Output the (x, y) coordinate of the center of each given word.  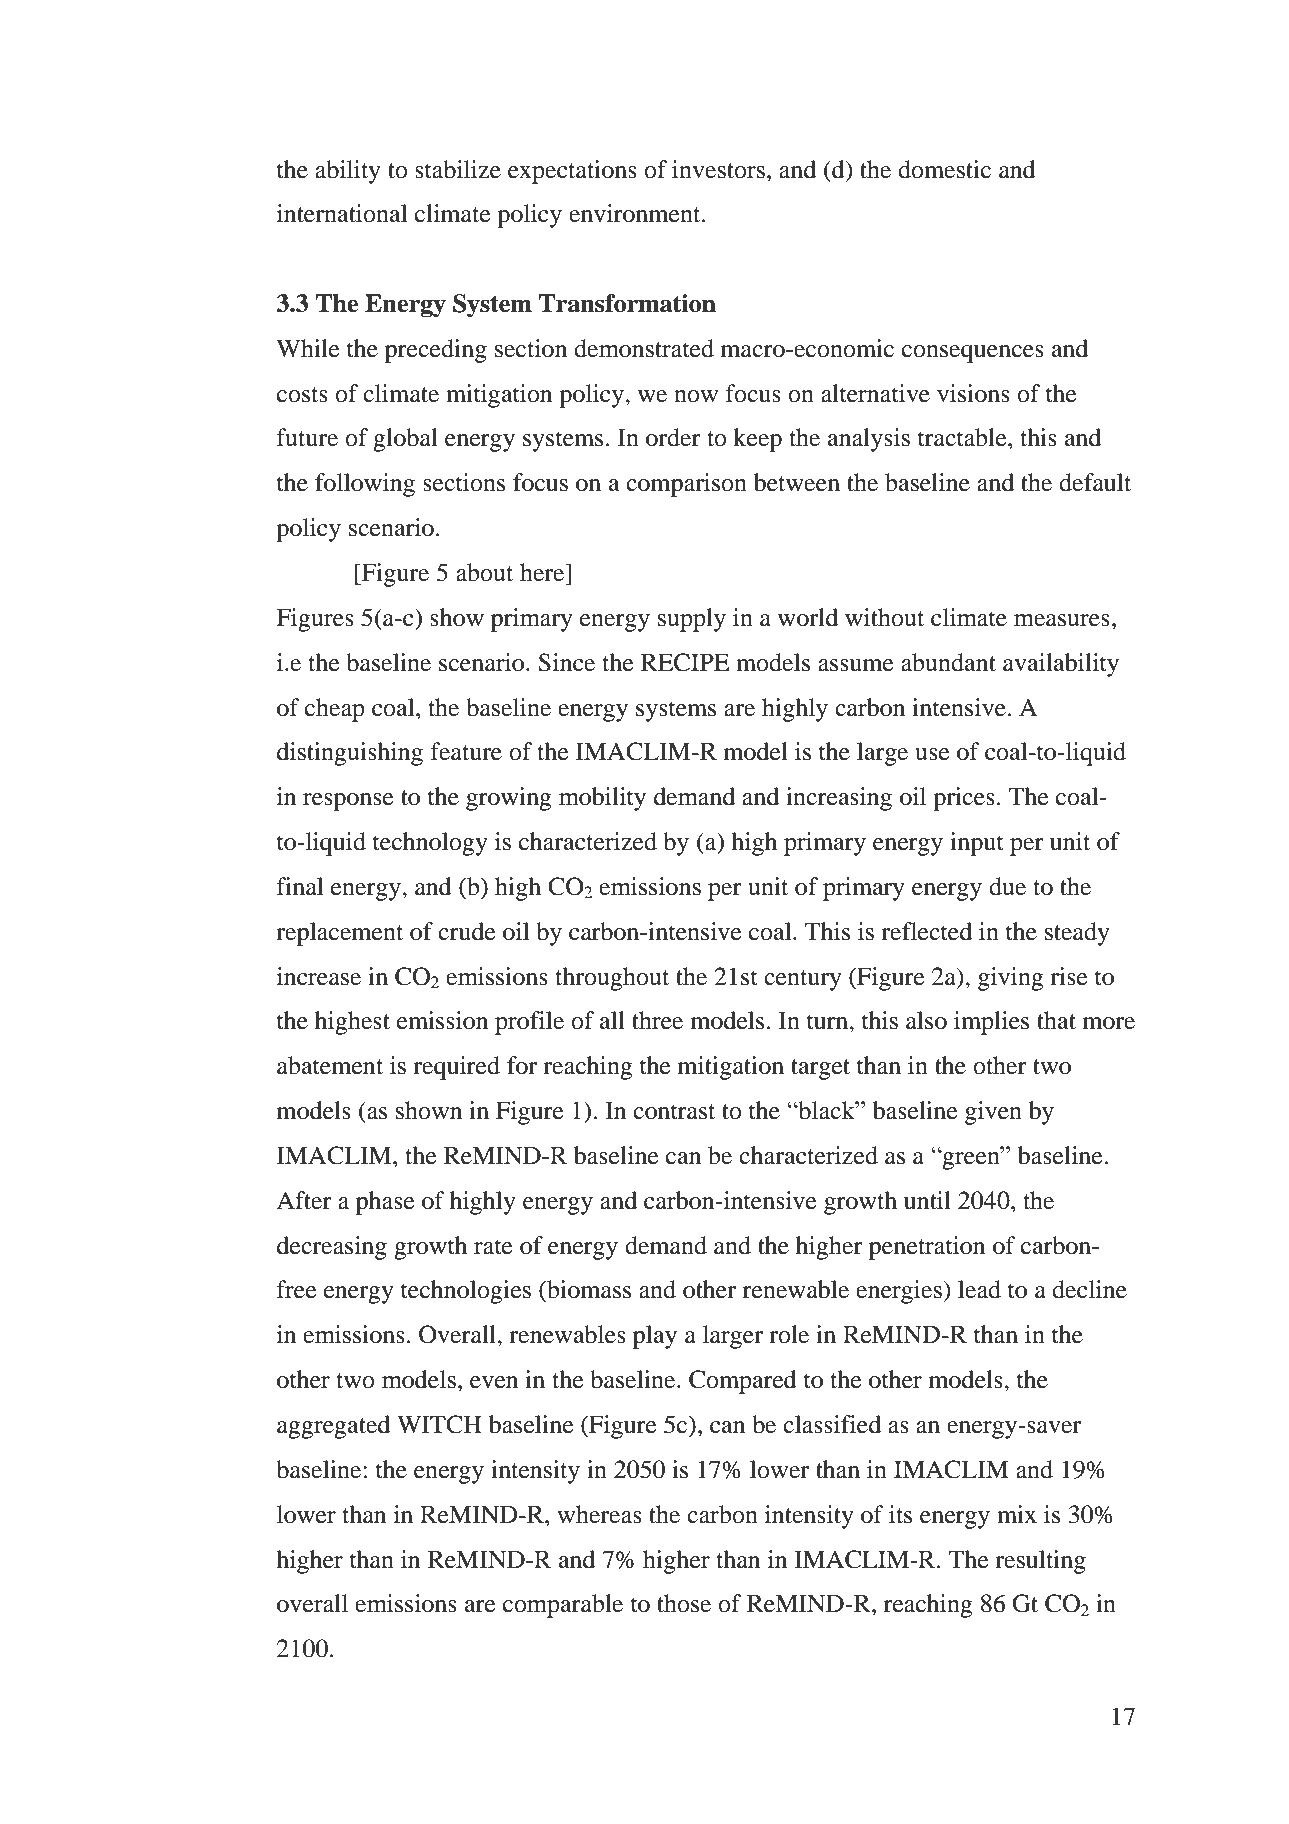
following (365, 485)
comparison (686, 485)
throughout (612, 979)
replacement (339, 934)
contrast (674, 1112)
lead (979, 1289)
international (342, 213)
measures (1062, 620)
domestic (944, 169)
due (1007, 886)
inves (699, 169)
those (684, 1603)
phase (385, 1203)
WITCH (439, 1424)
